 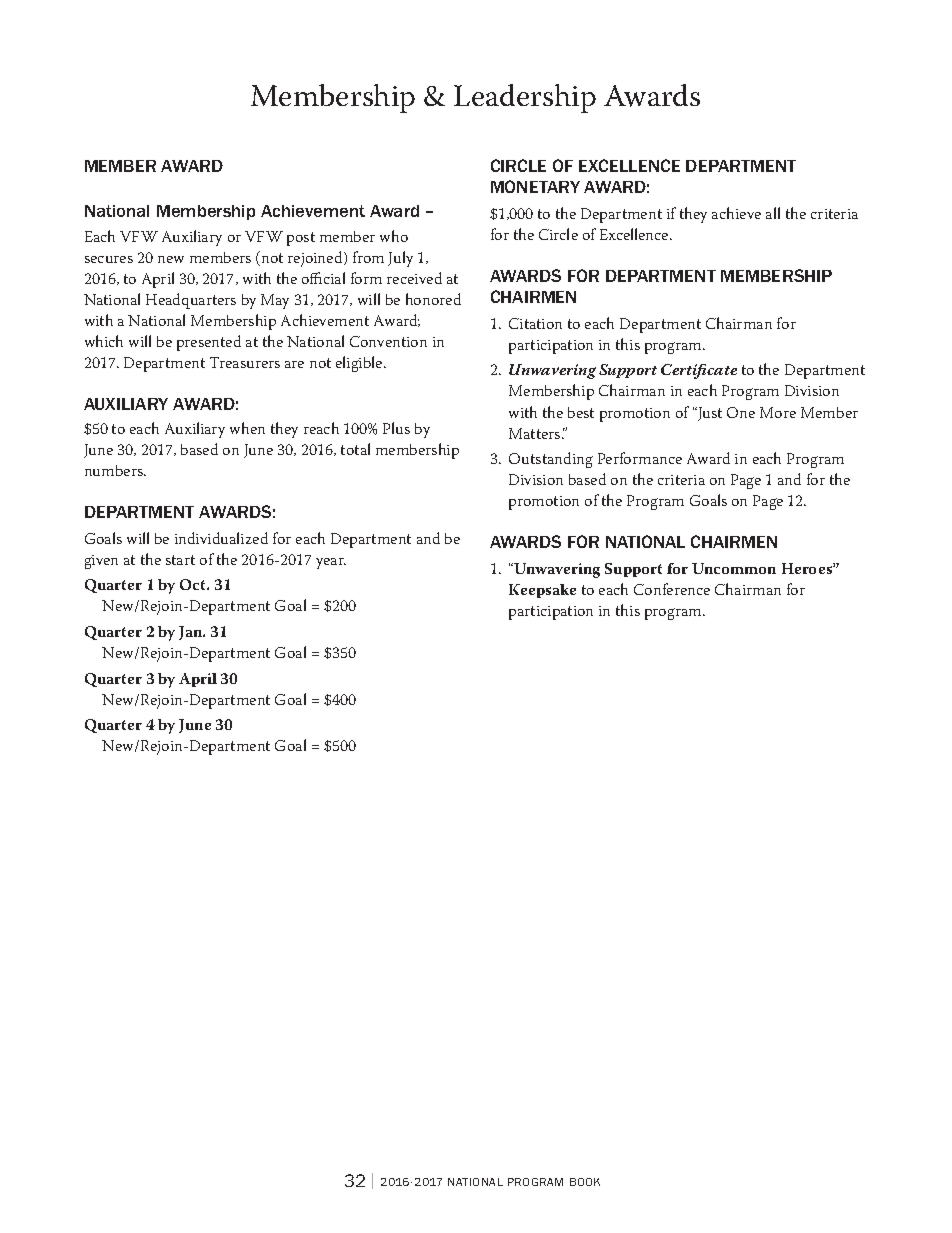 I want to click on Conference, so click(x=672, y=589).
